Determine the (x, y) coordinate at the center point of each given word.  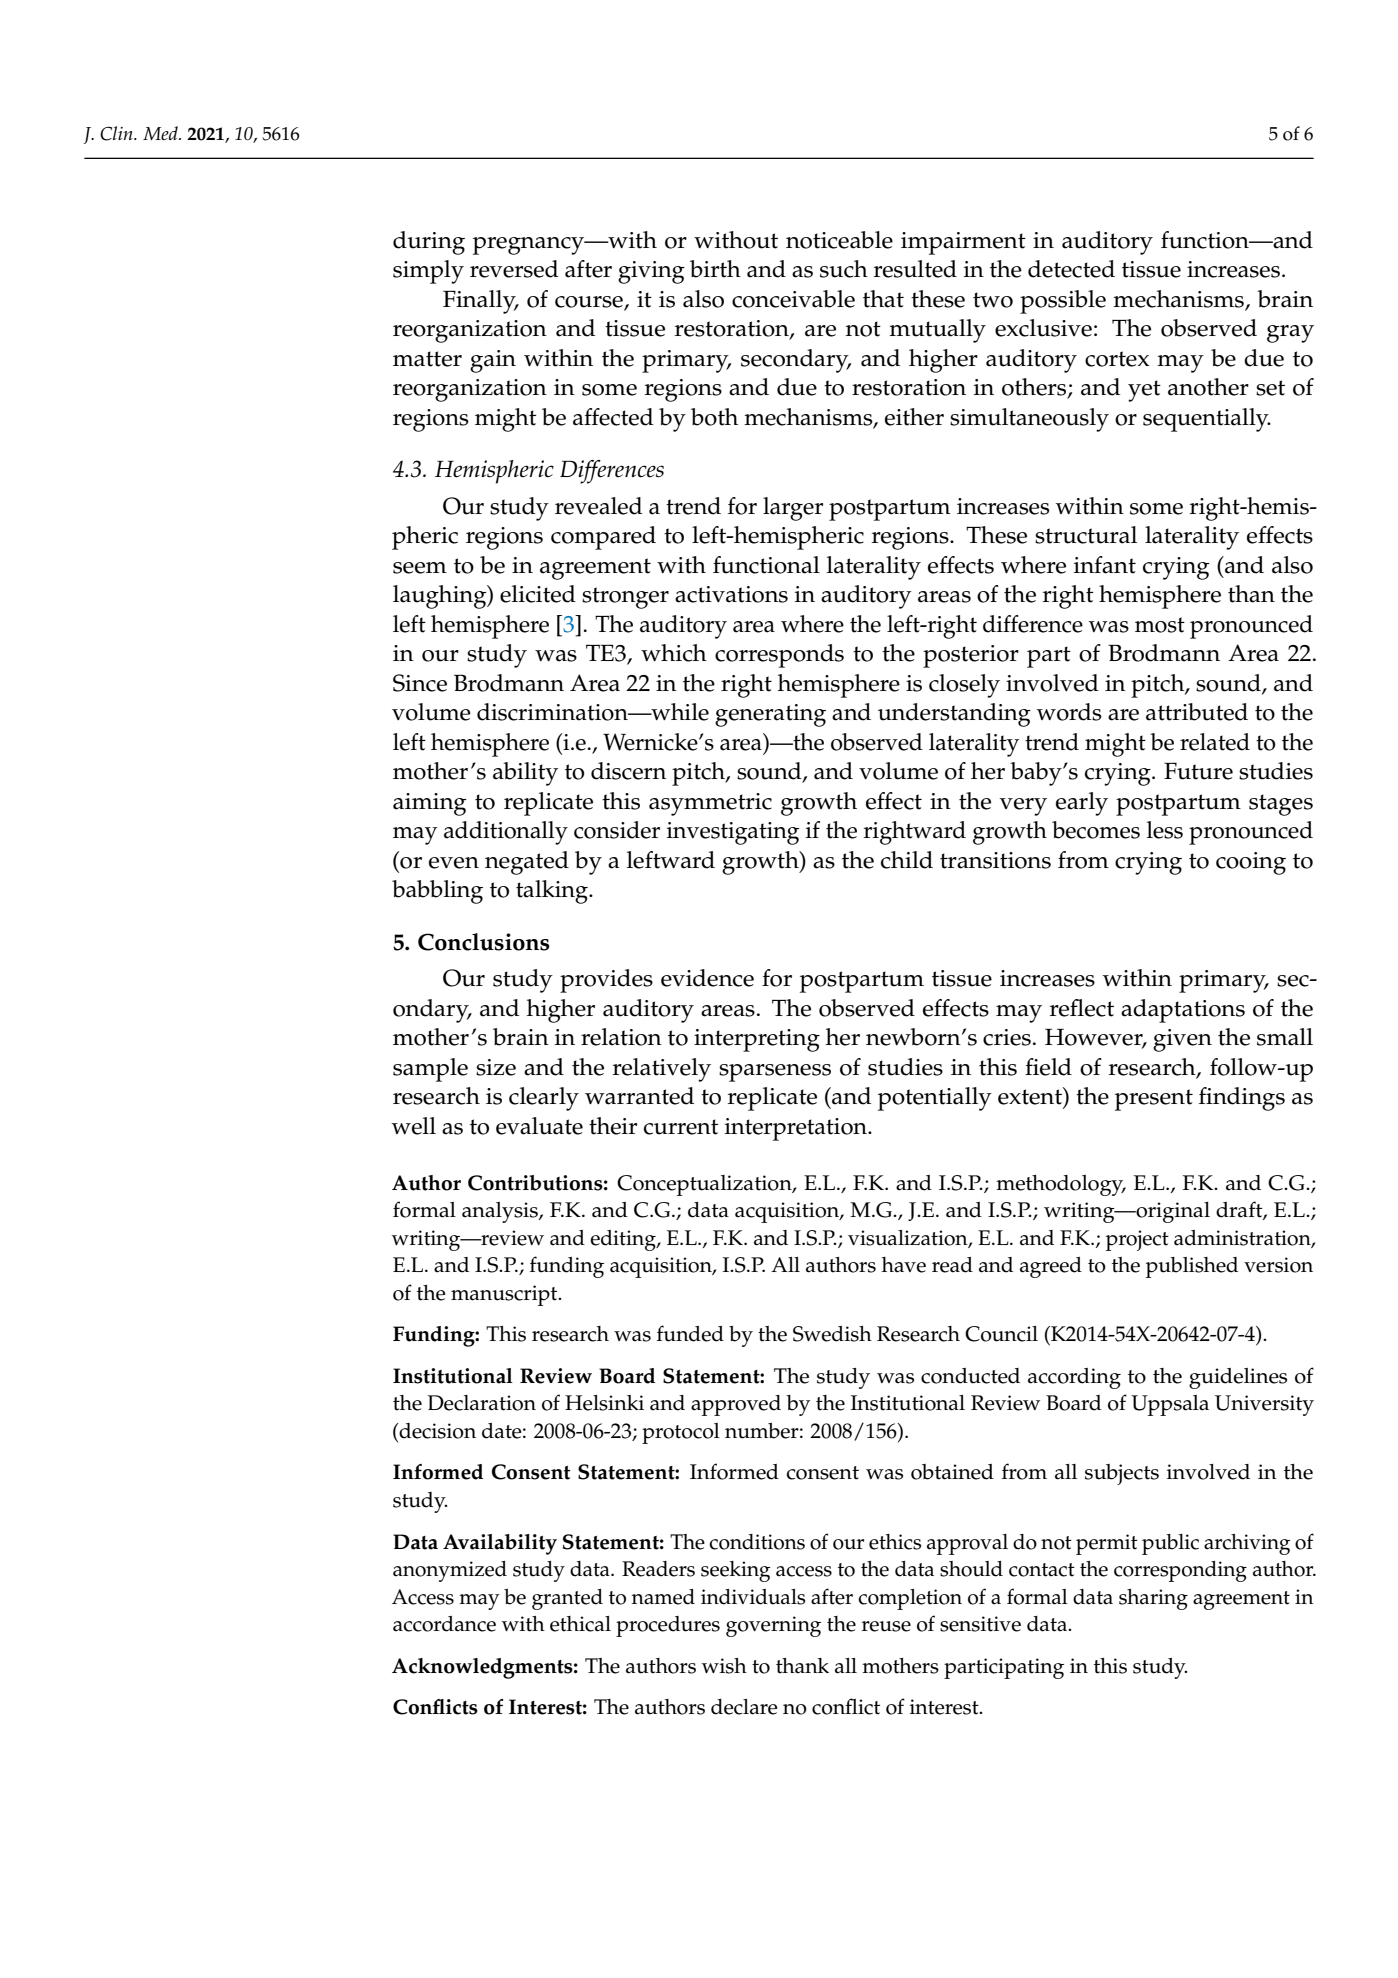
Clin (117, 133)
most (1160, 625)
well (413, 1126)
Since (420, 683)
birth (715, 269)
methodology (1061, 1185)
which (674, 653)
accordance (444, 1624)
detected (1071, 269)
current (681, 1127)
